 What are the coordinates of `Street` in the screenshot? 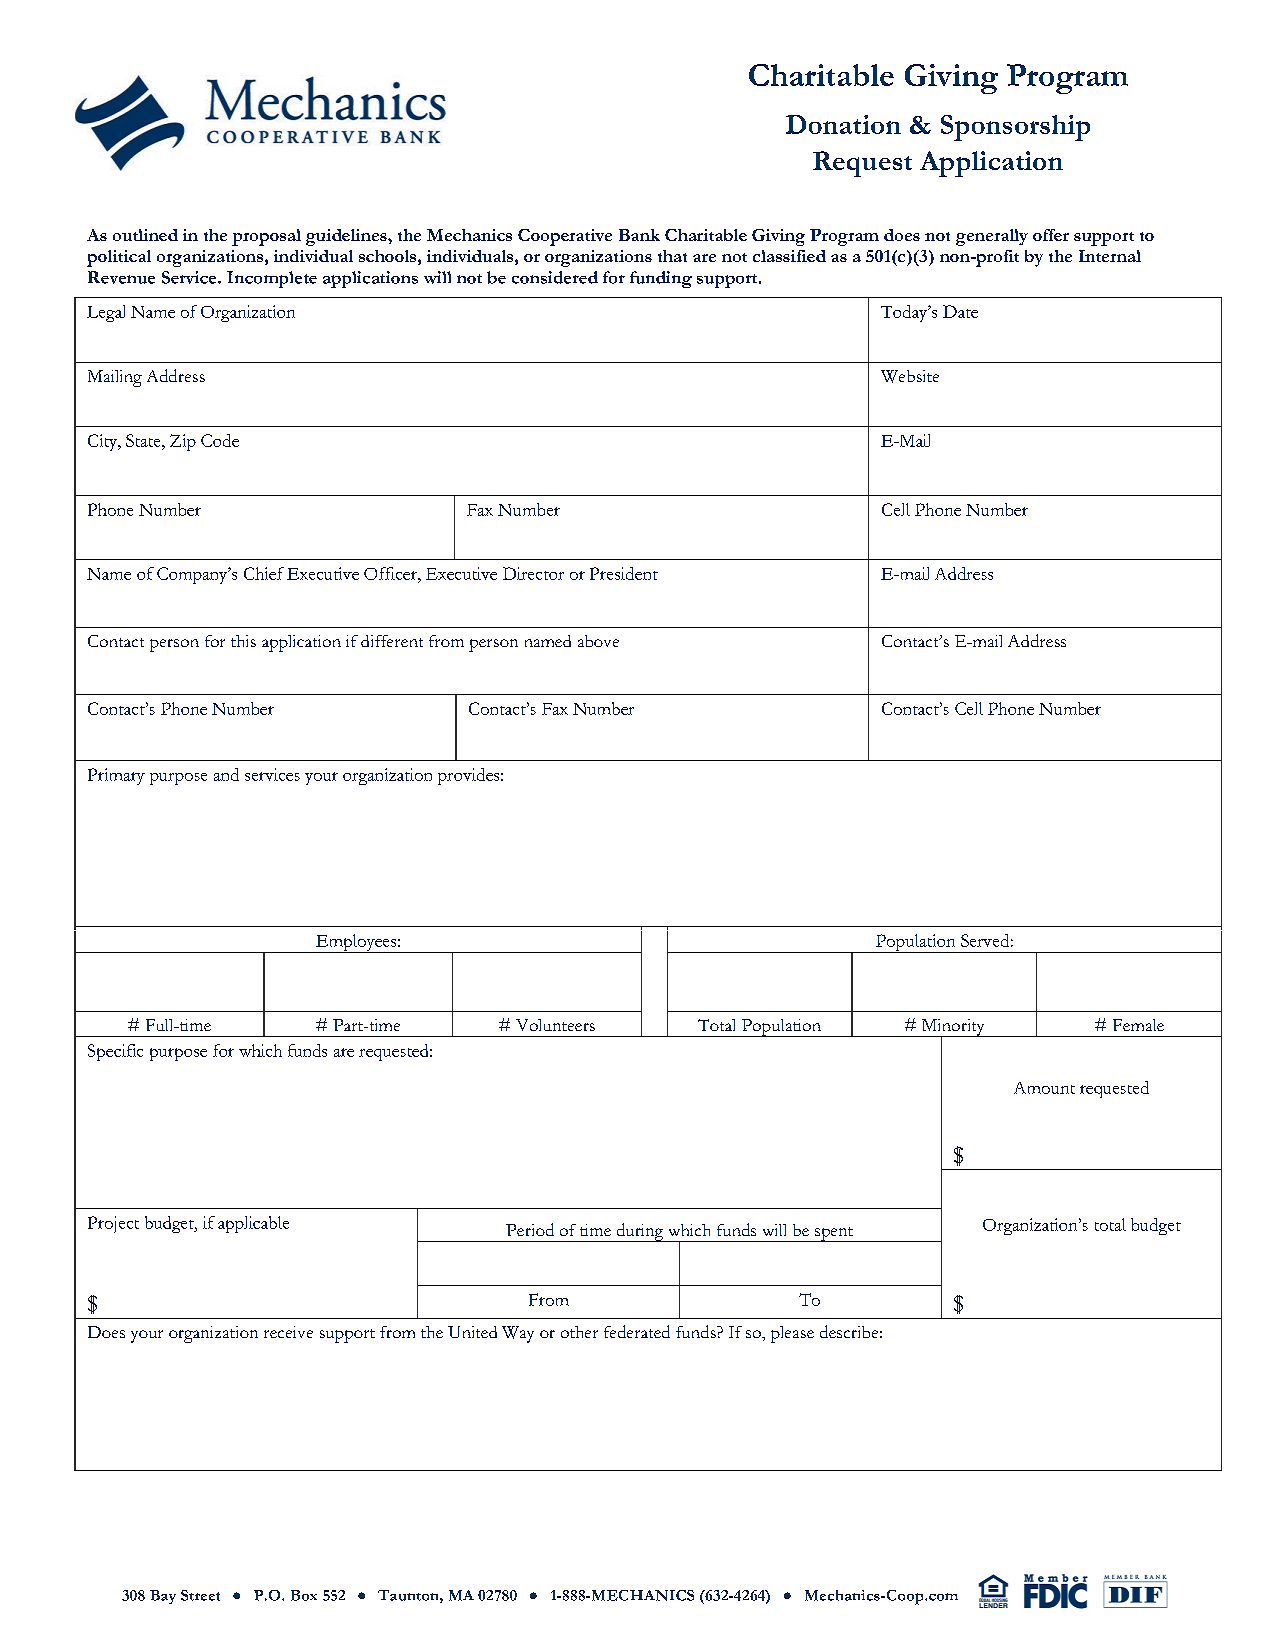 It's located at (200, 1595).
